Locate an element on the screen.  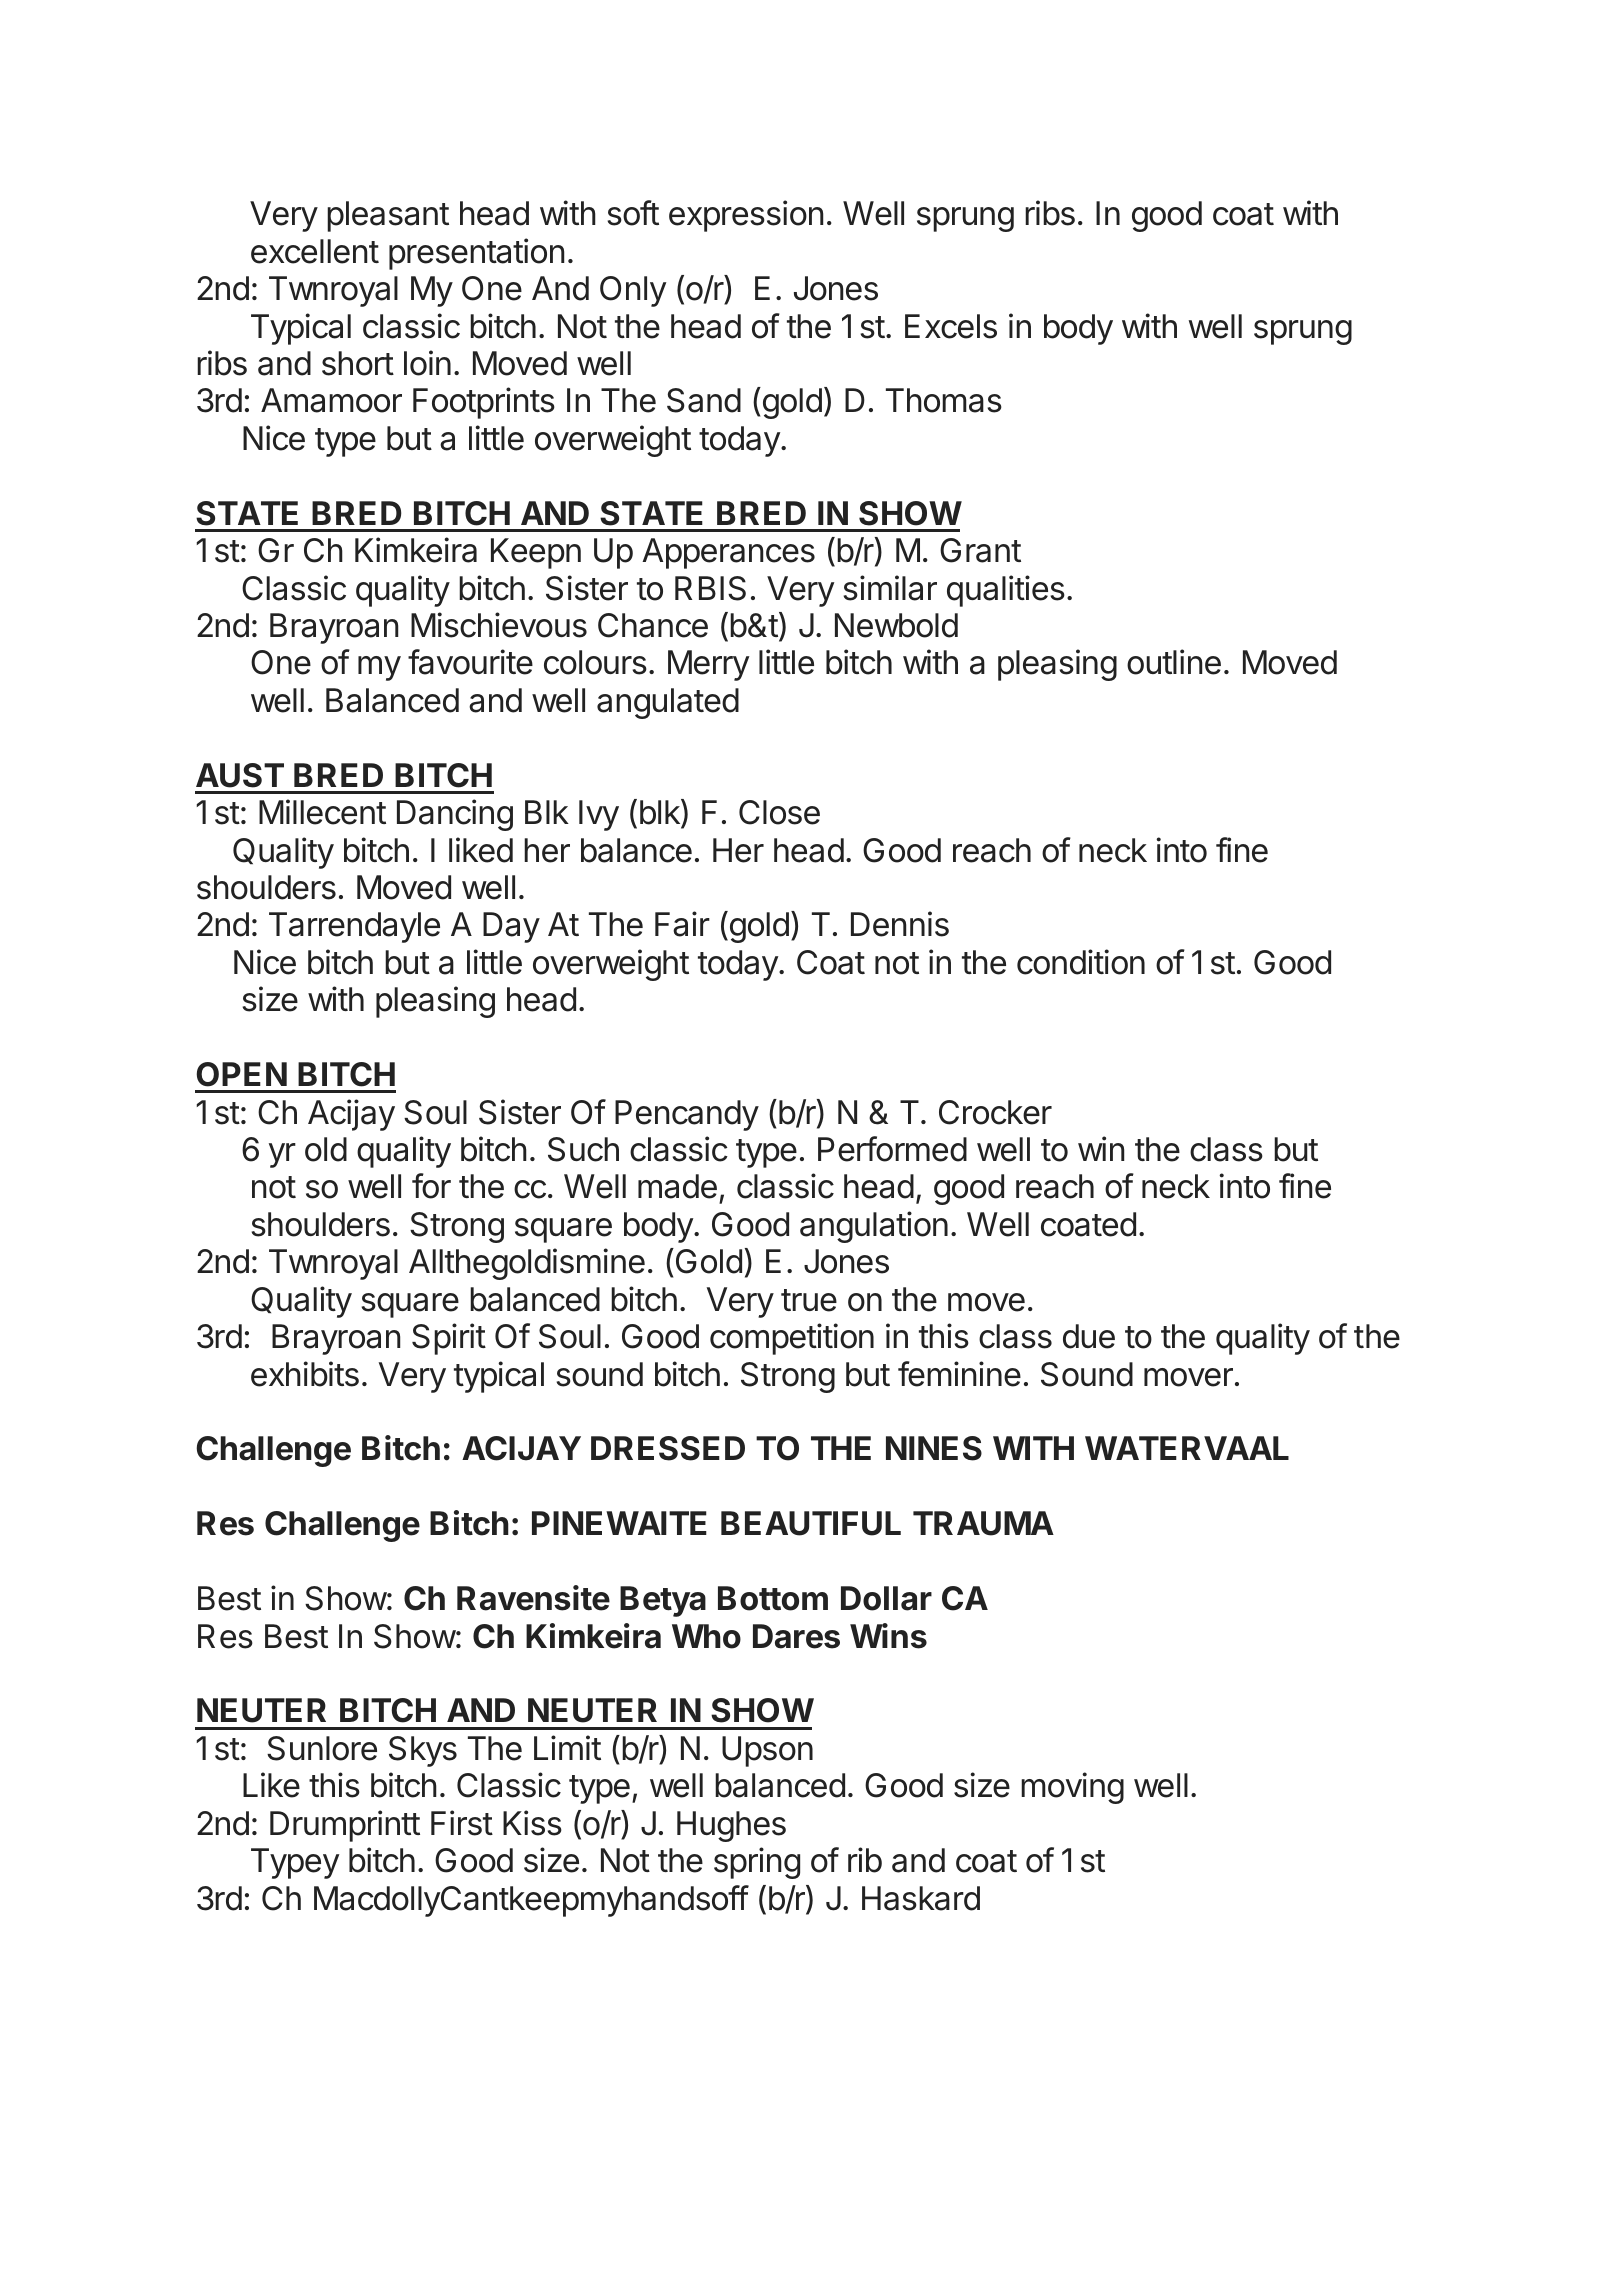
outline is located at coordinates (1174, 662).
